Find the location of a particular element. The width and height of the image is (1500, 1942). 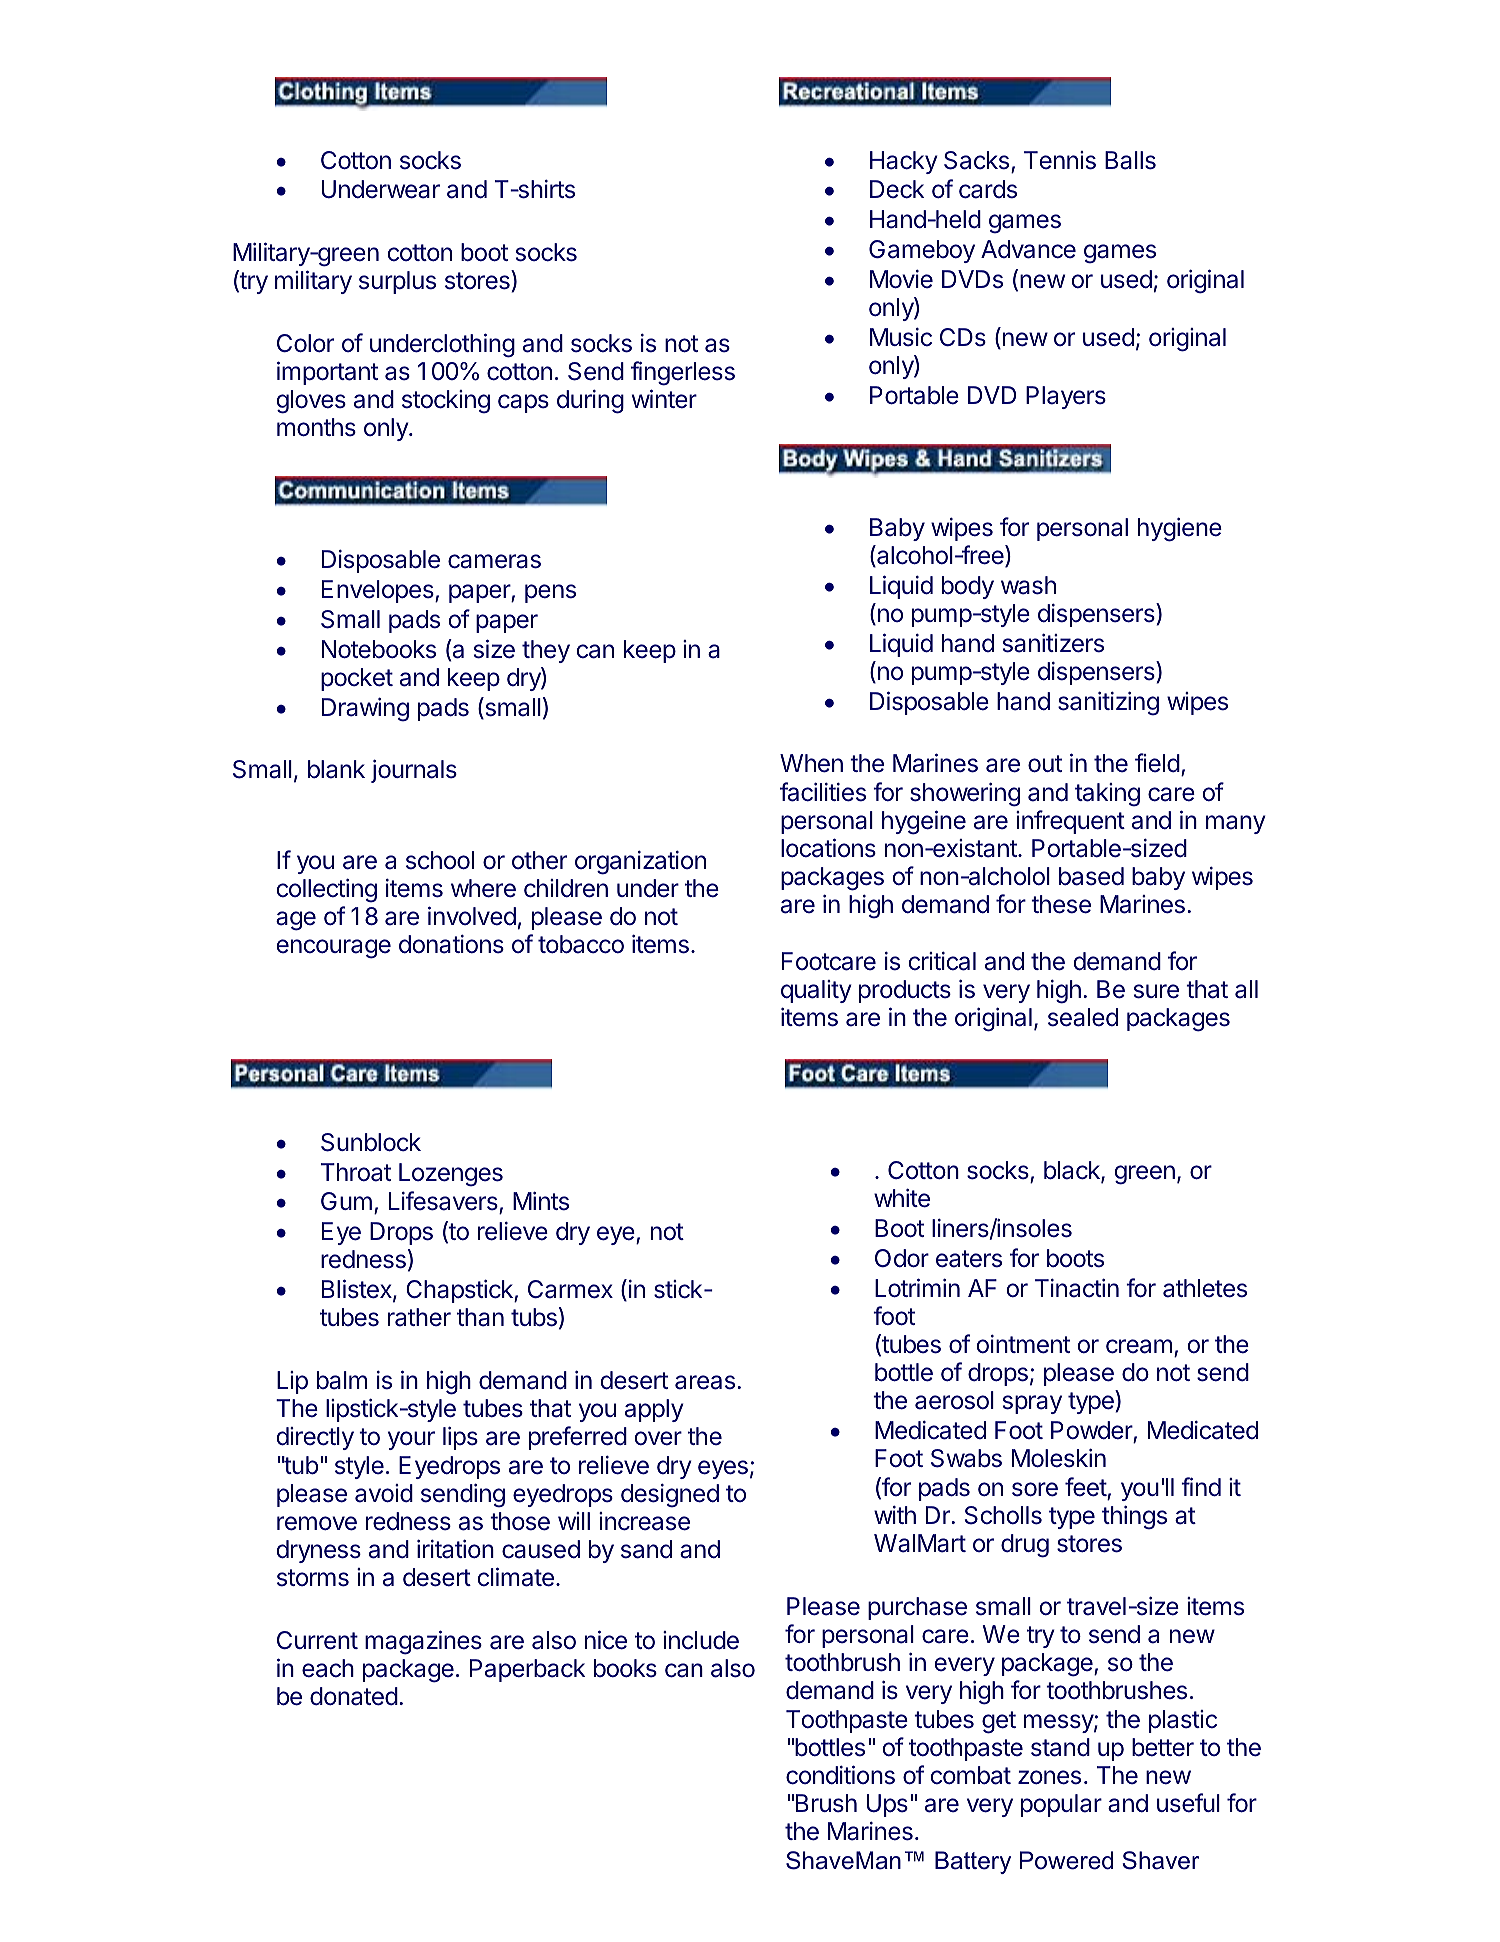

black is located at coordinates (1073, 1171).
